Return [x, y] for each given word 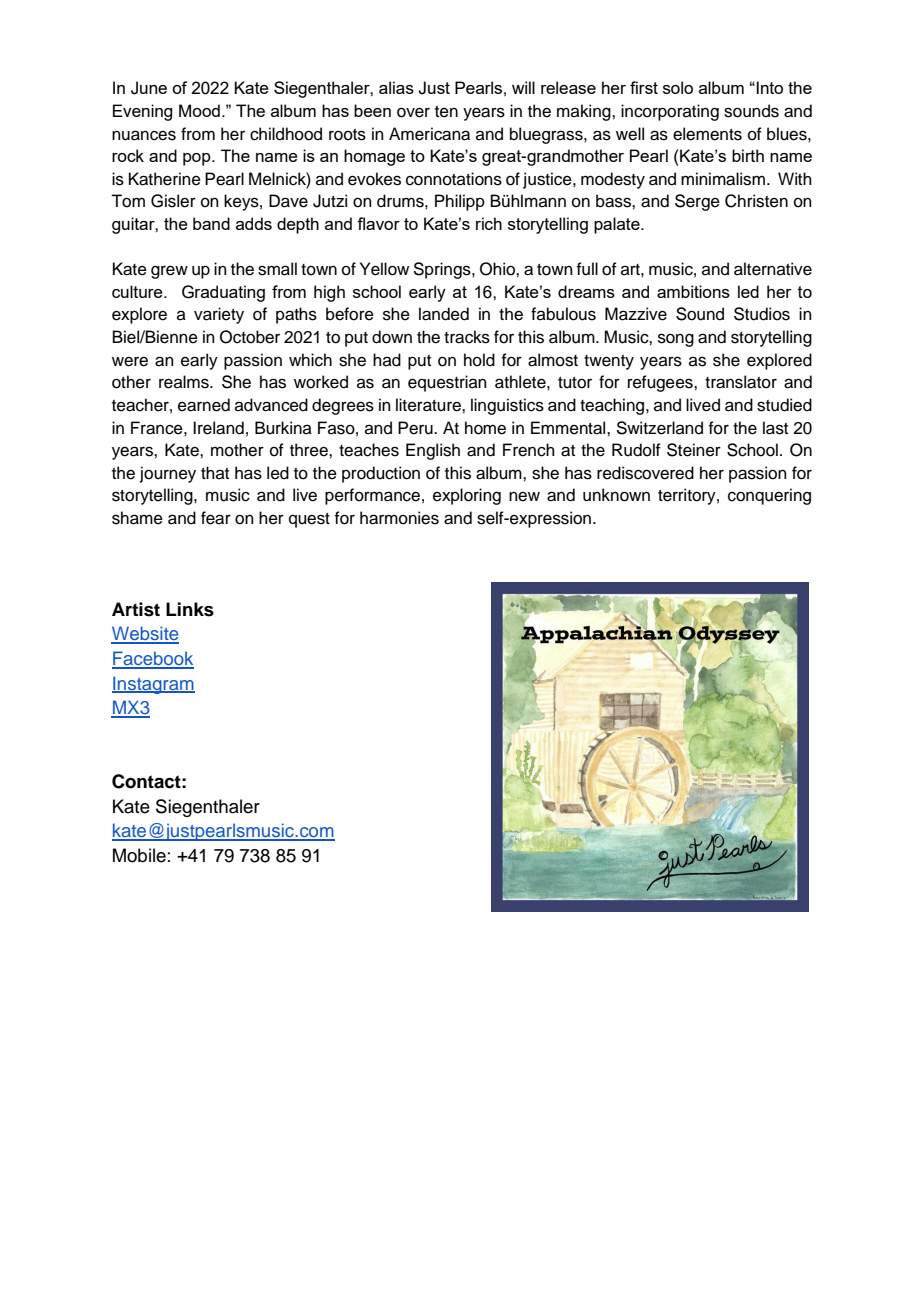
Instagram [153, 685]
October [250, 337]
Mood [199, 110]
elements [707, 134]
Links [190, 609]
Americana [429, 134]
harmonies [399, 518]
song [676, 340]
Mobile [139, 855]
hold [479, 360]
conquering [769, 496]
